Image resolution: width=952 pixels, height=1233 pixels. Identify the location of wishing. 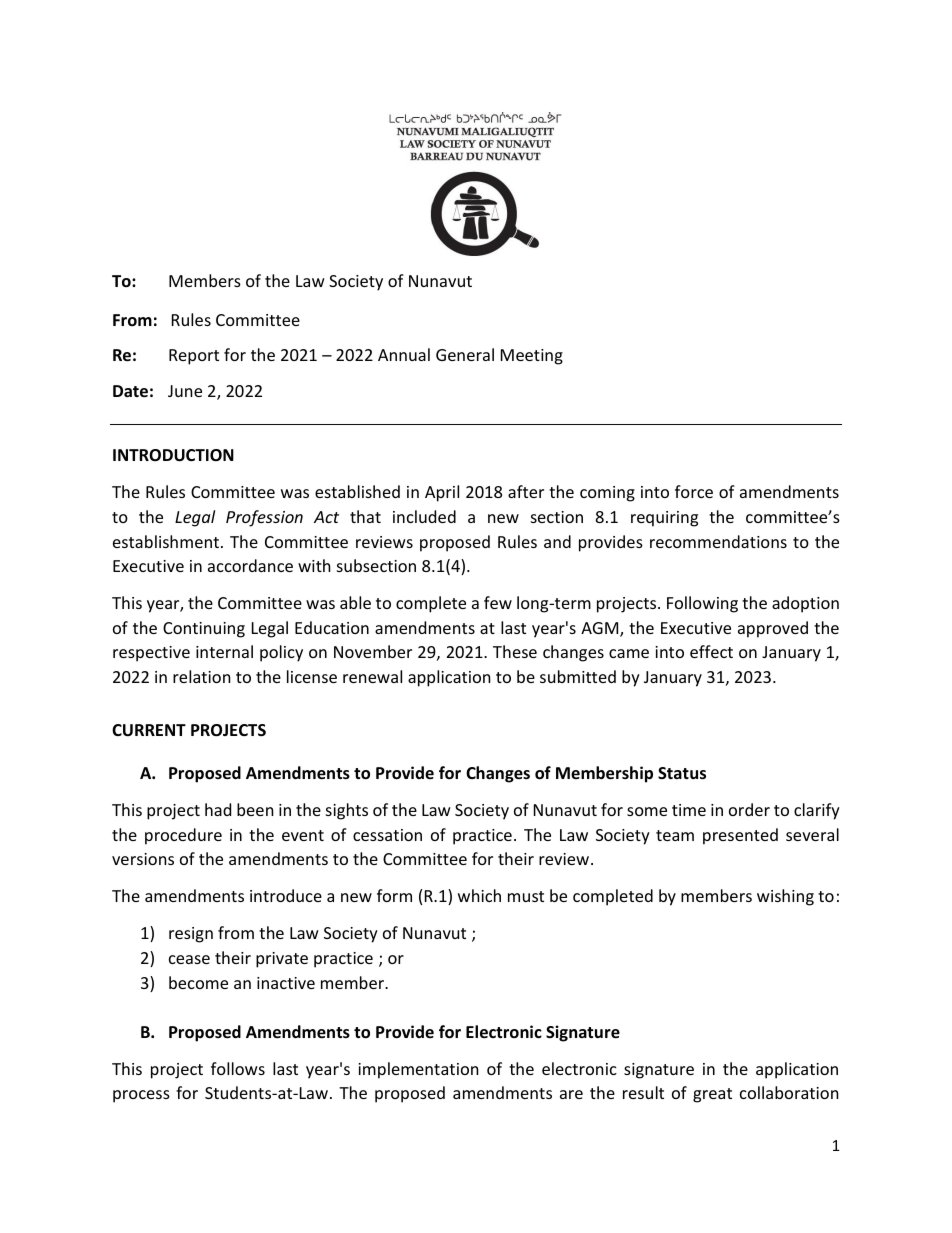
(785, 897).
